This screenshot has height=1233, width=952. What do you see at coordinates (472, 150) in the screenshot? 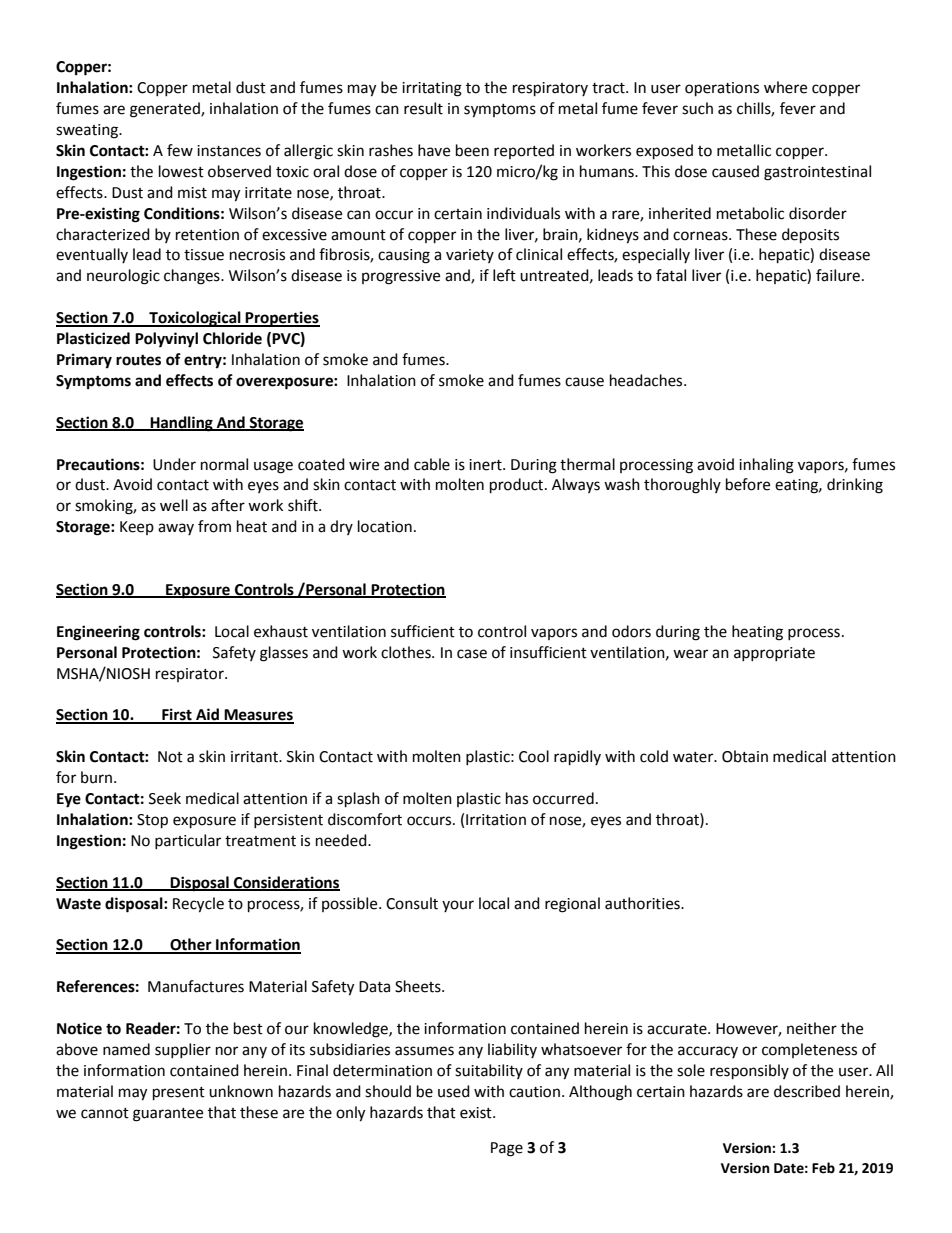
I see `been` at bounding box center [472, 150].
